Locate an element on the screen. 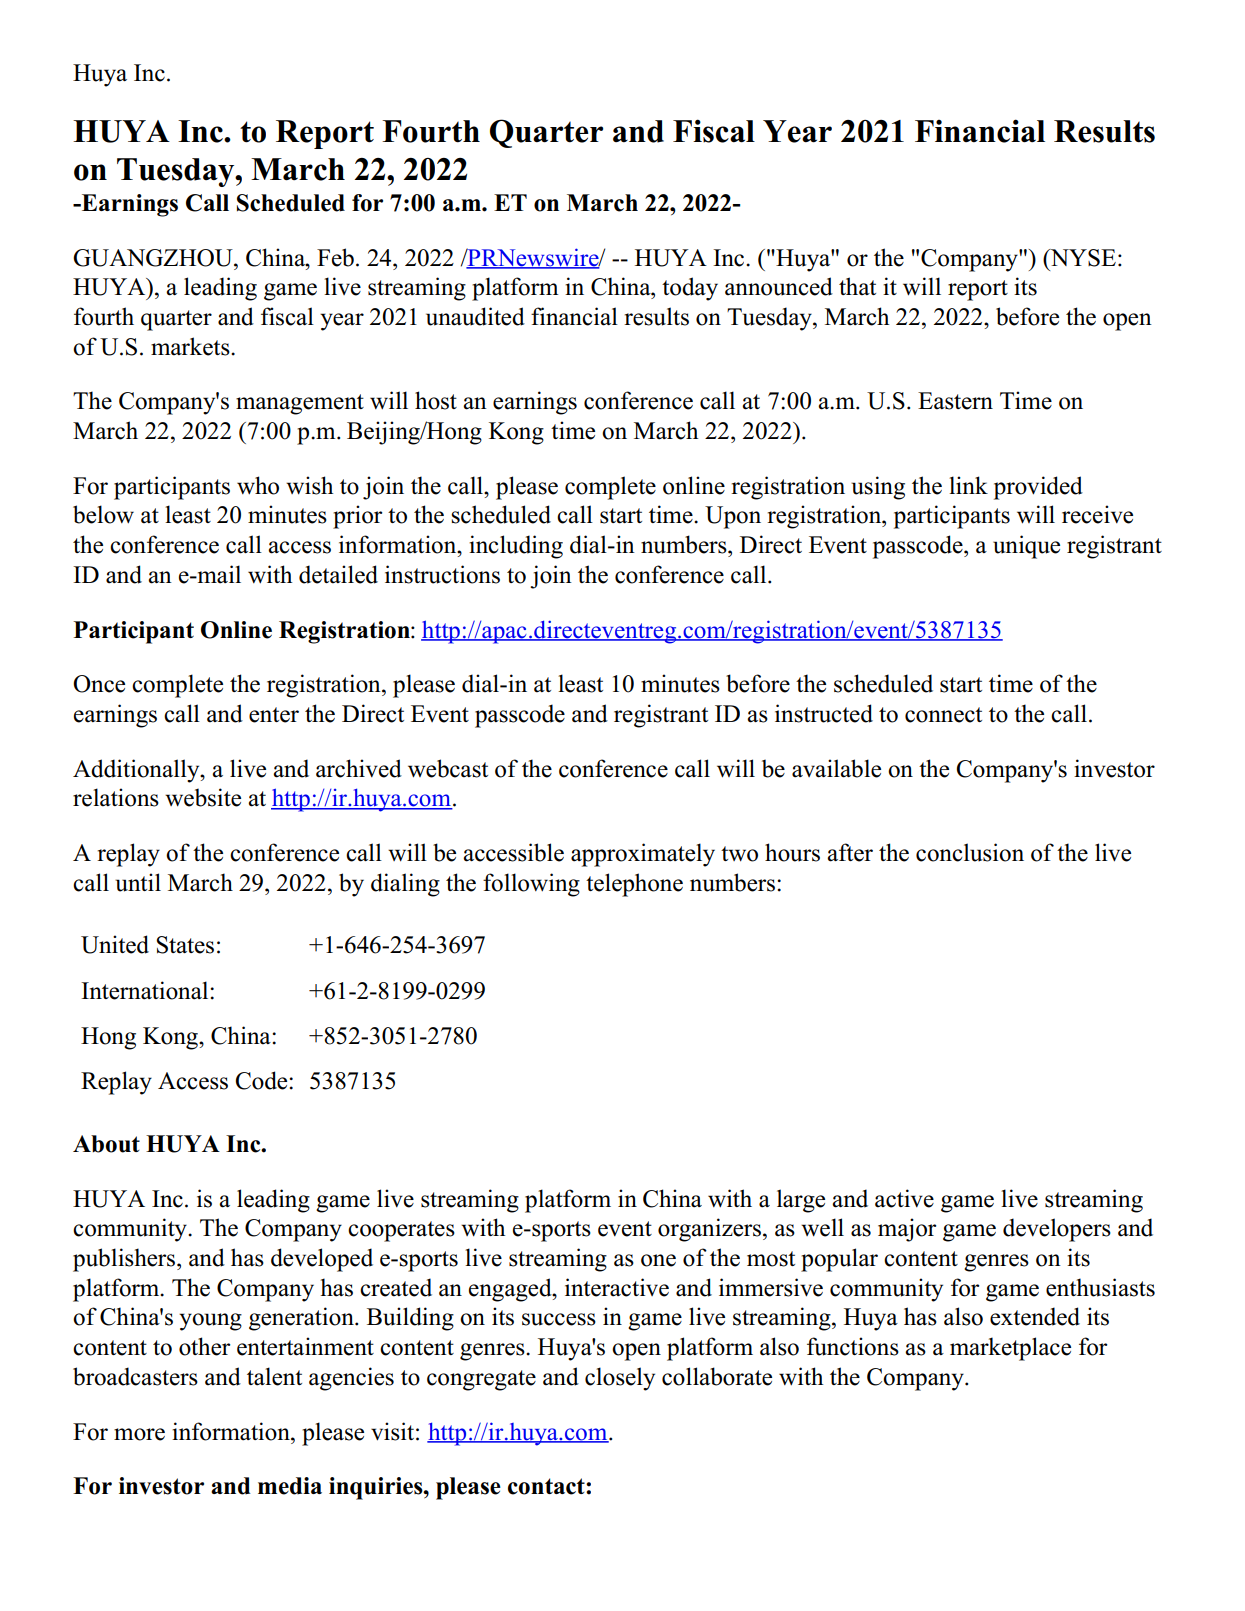  unique is located at coordinates (1026, 547).
